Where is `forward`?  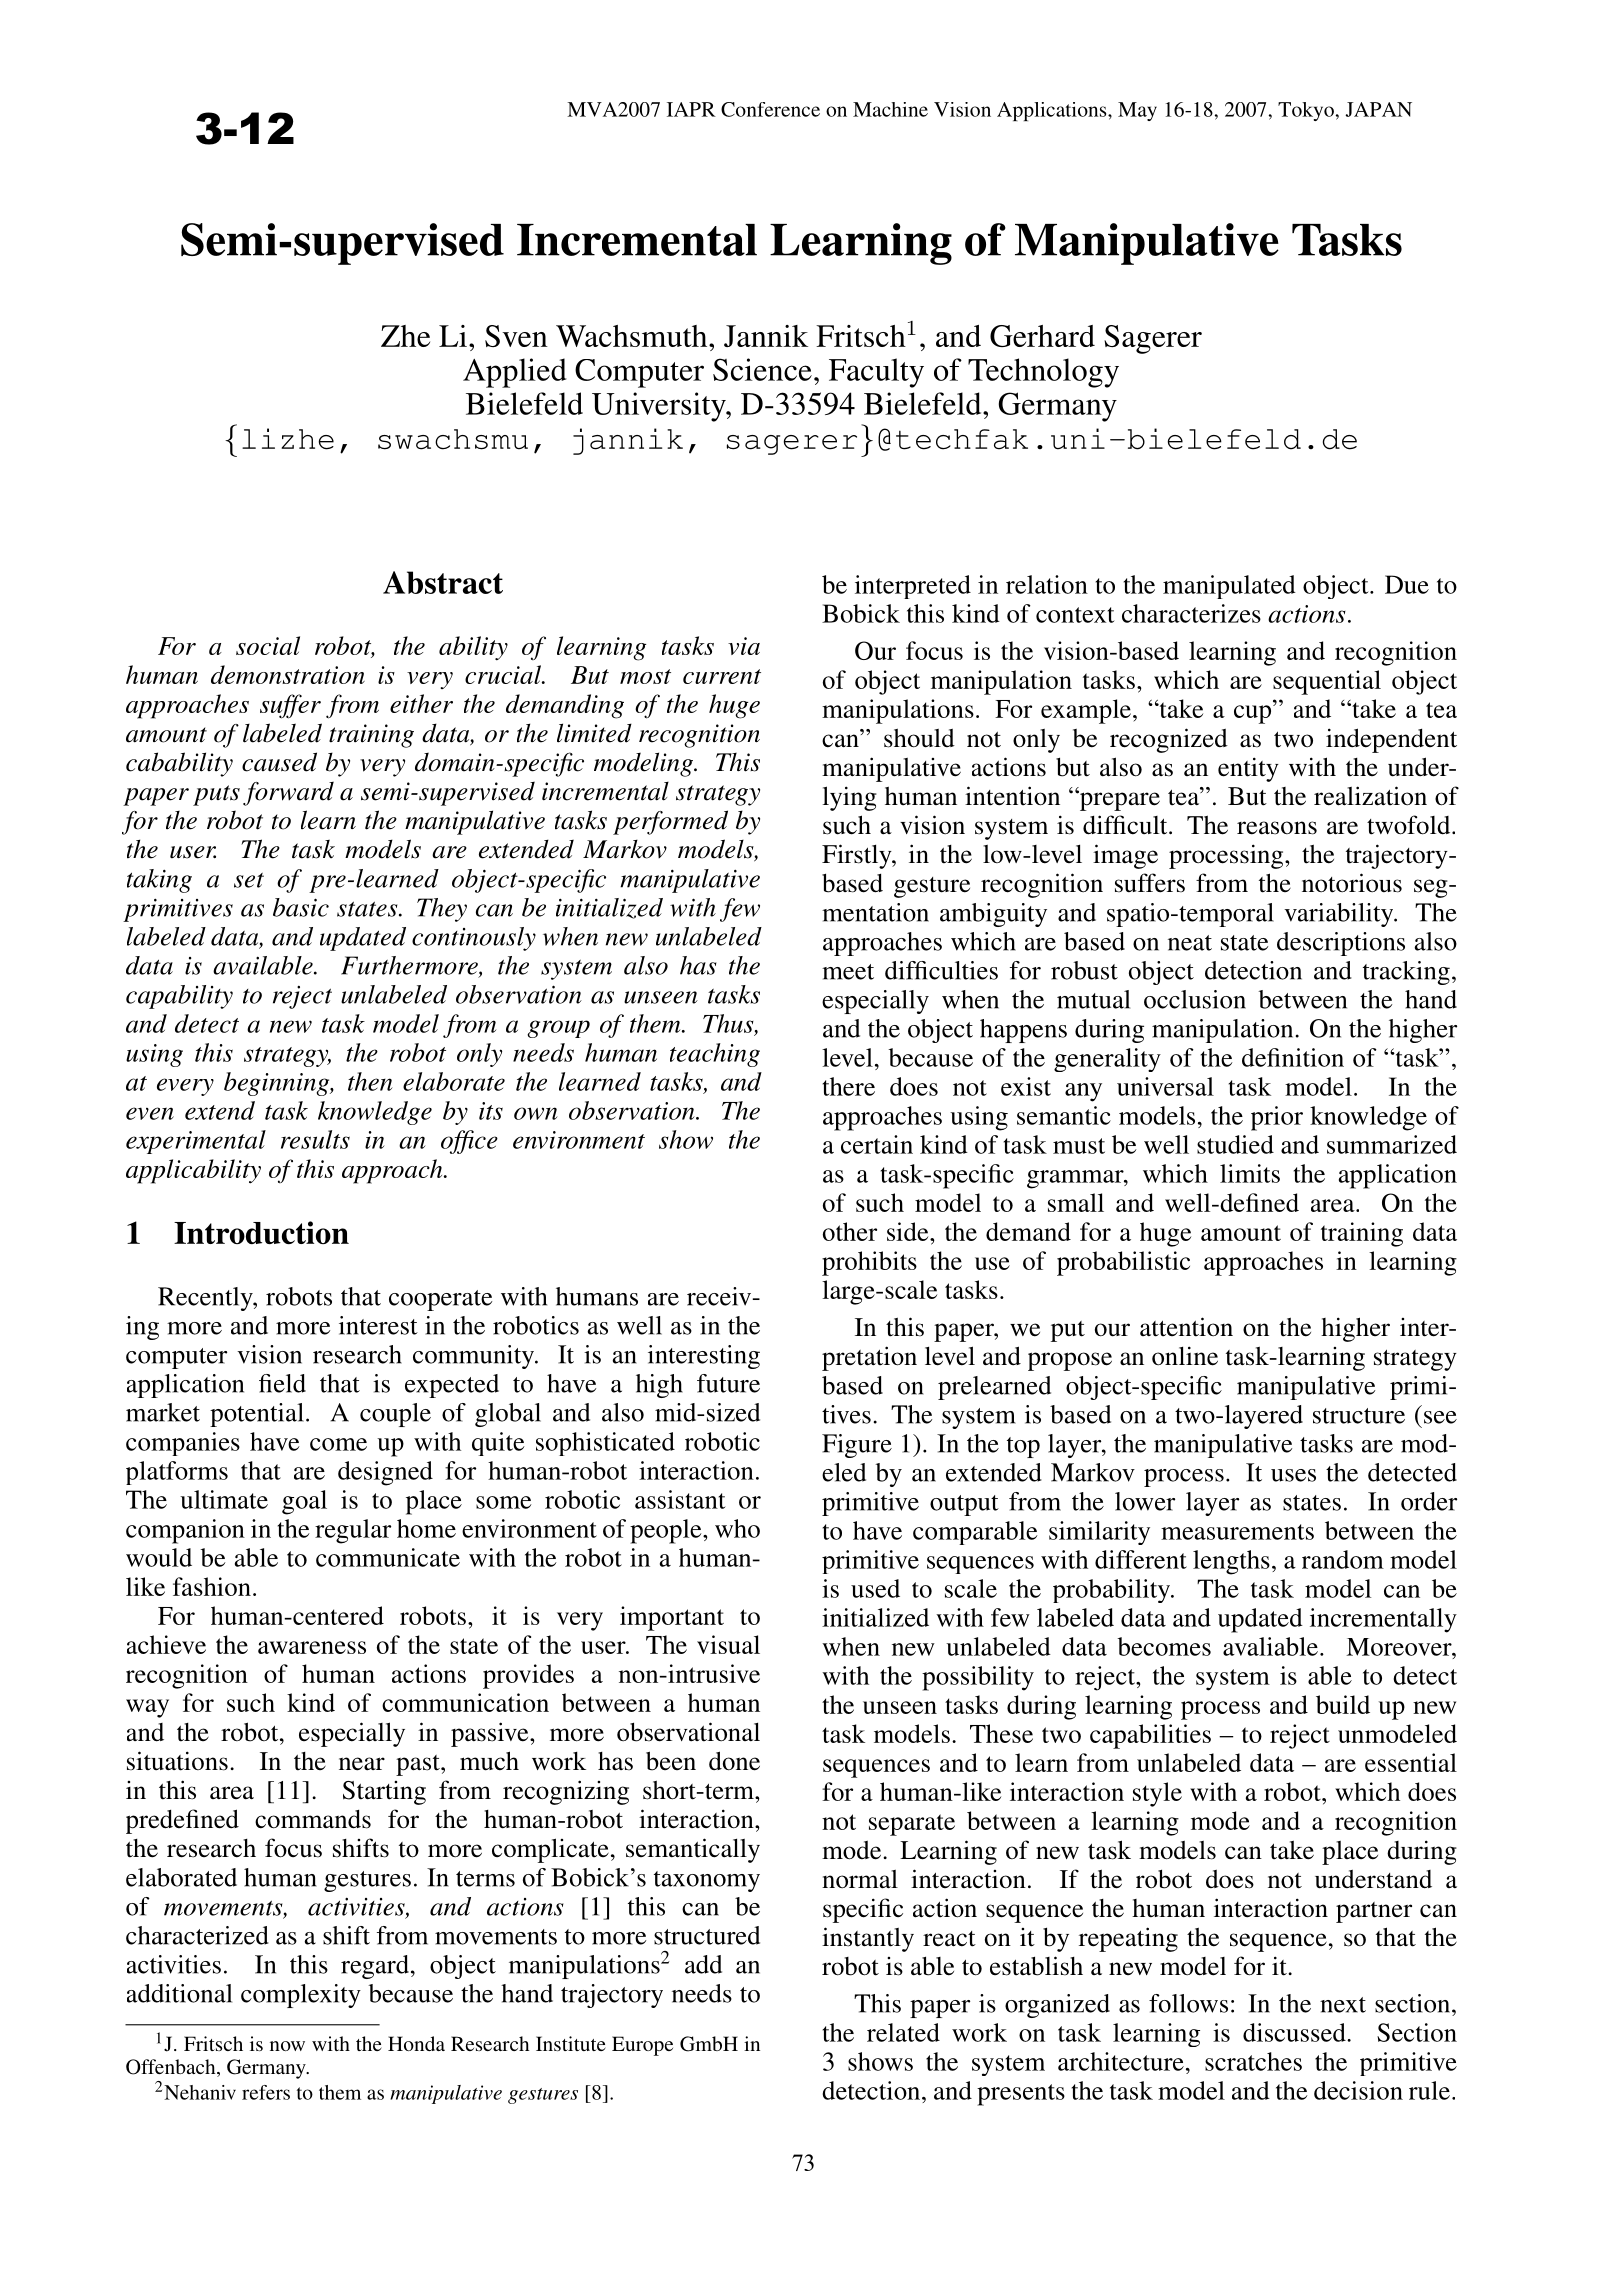 forward is located at coordinates (288, 793).
